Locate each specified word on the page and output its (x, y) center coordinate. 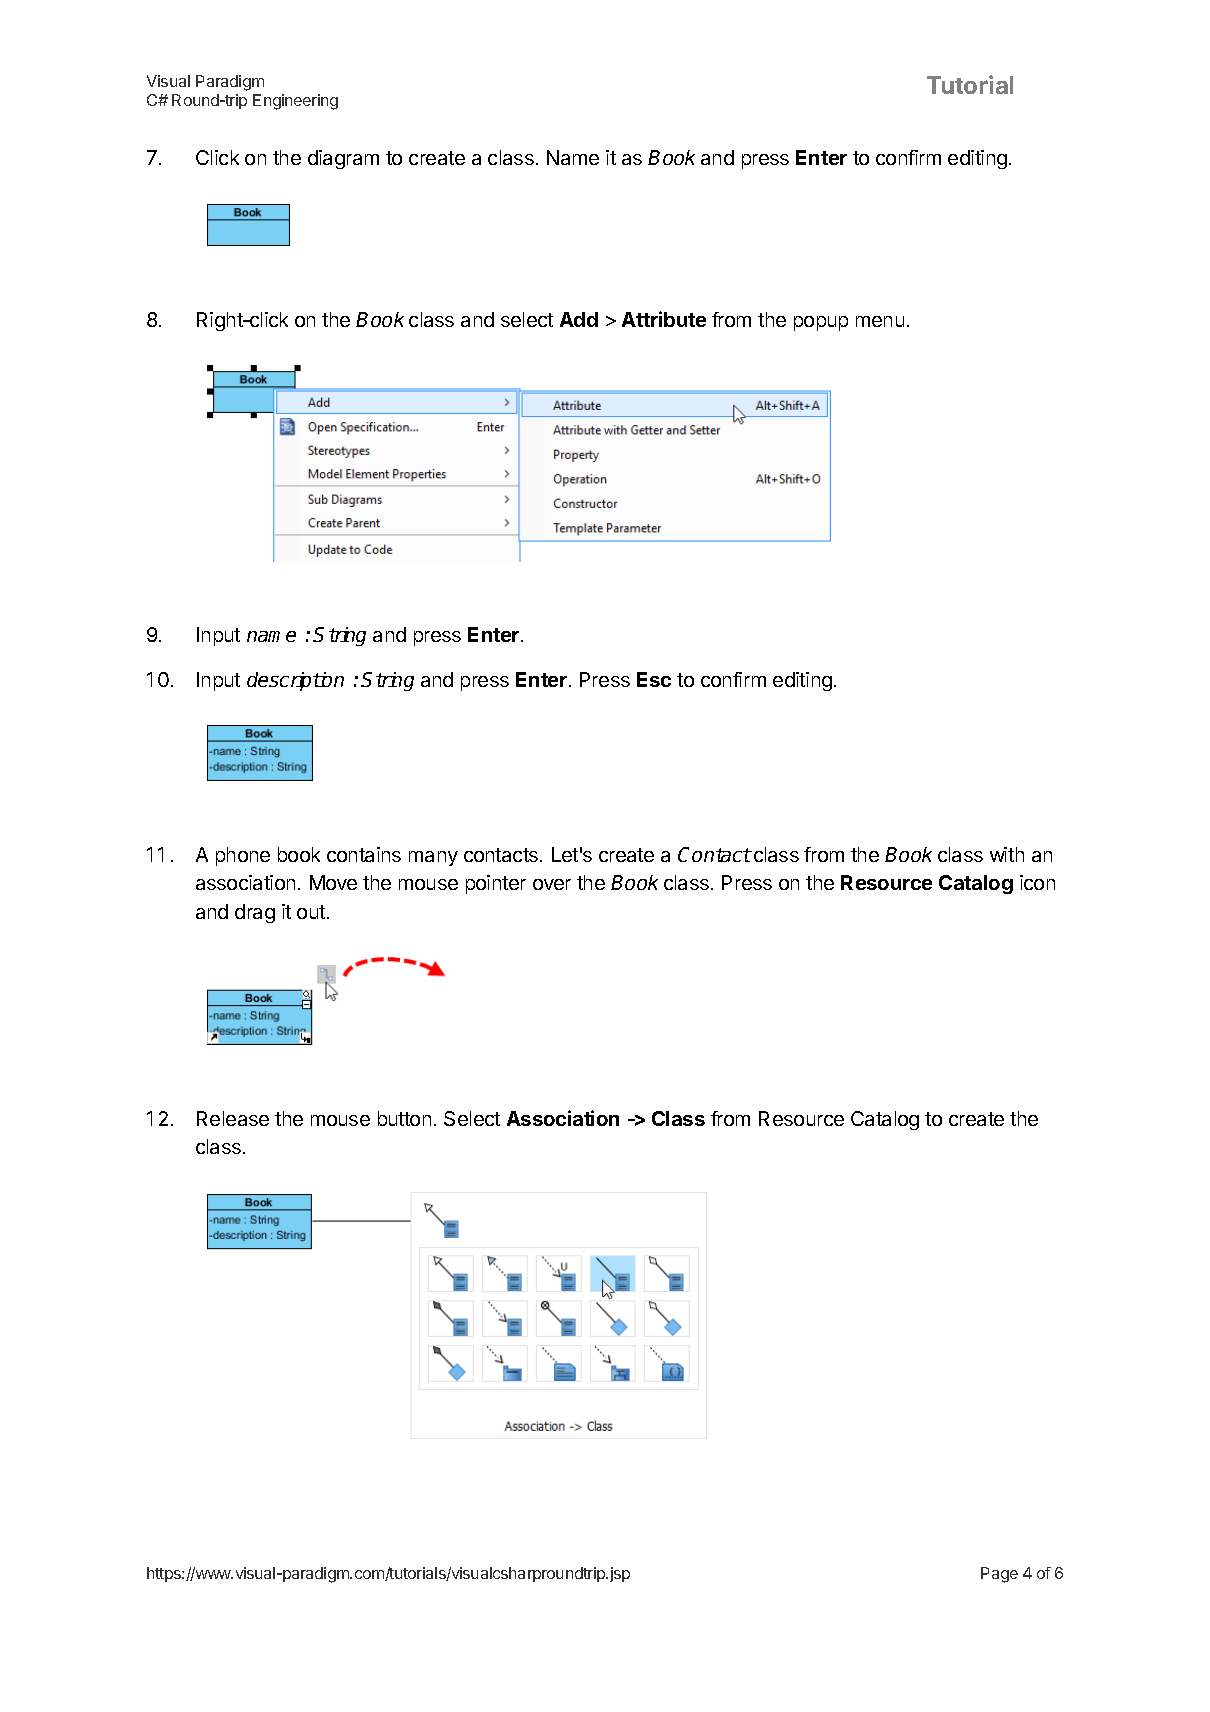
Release (233, 1118)
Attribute (664, 319)
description (295, 681)
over (552, 884)
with (1007, 854)
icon (1037, 882)
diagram (343, 159)
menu (880, 321)
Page (999, 1575)
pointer (496, 884)
